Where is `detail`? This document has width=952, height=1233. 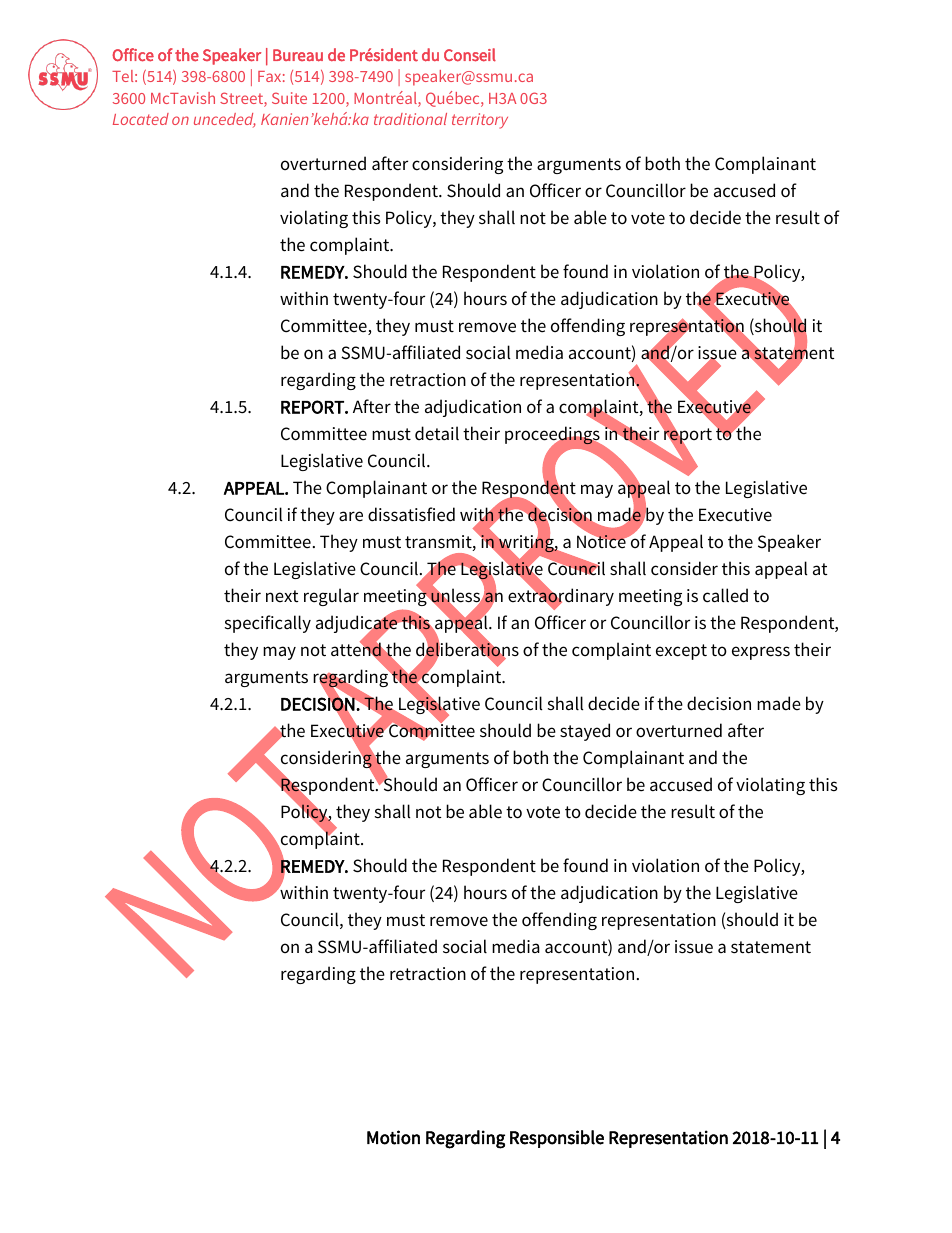
detail is located at coordinates (437, 433).
